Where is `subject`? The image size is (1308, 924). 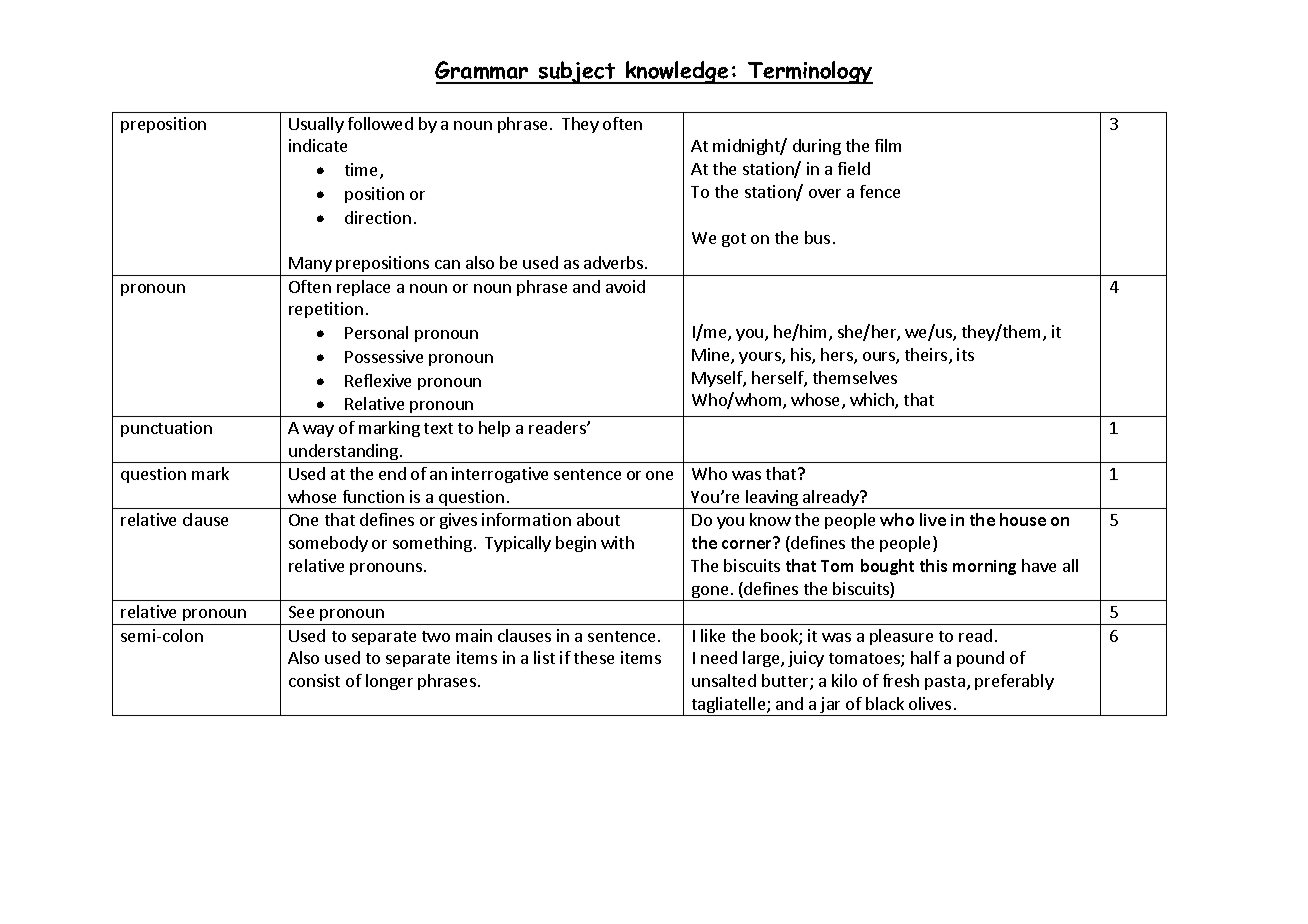 subject is located at coordinates (577, 72).
